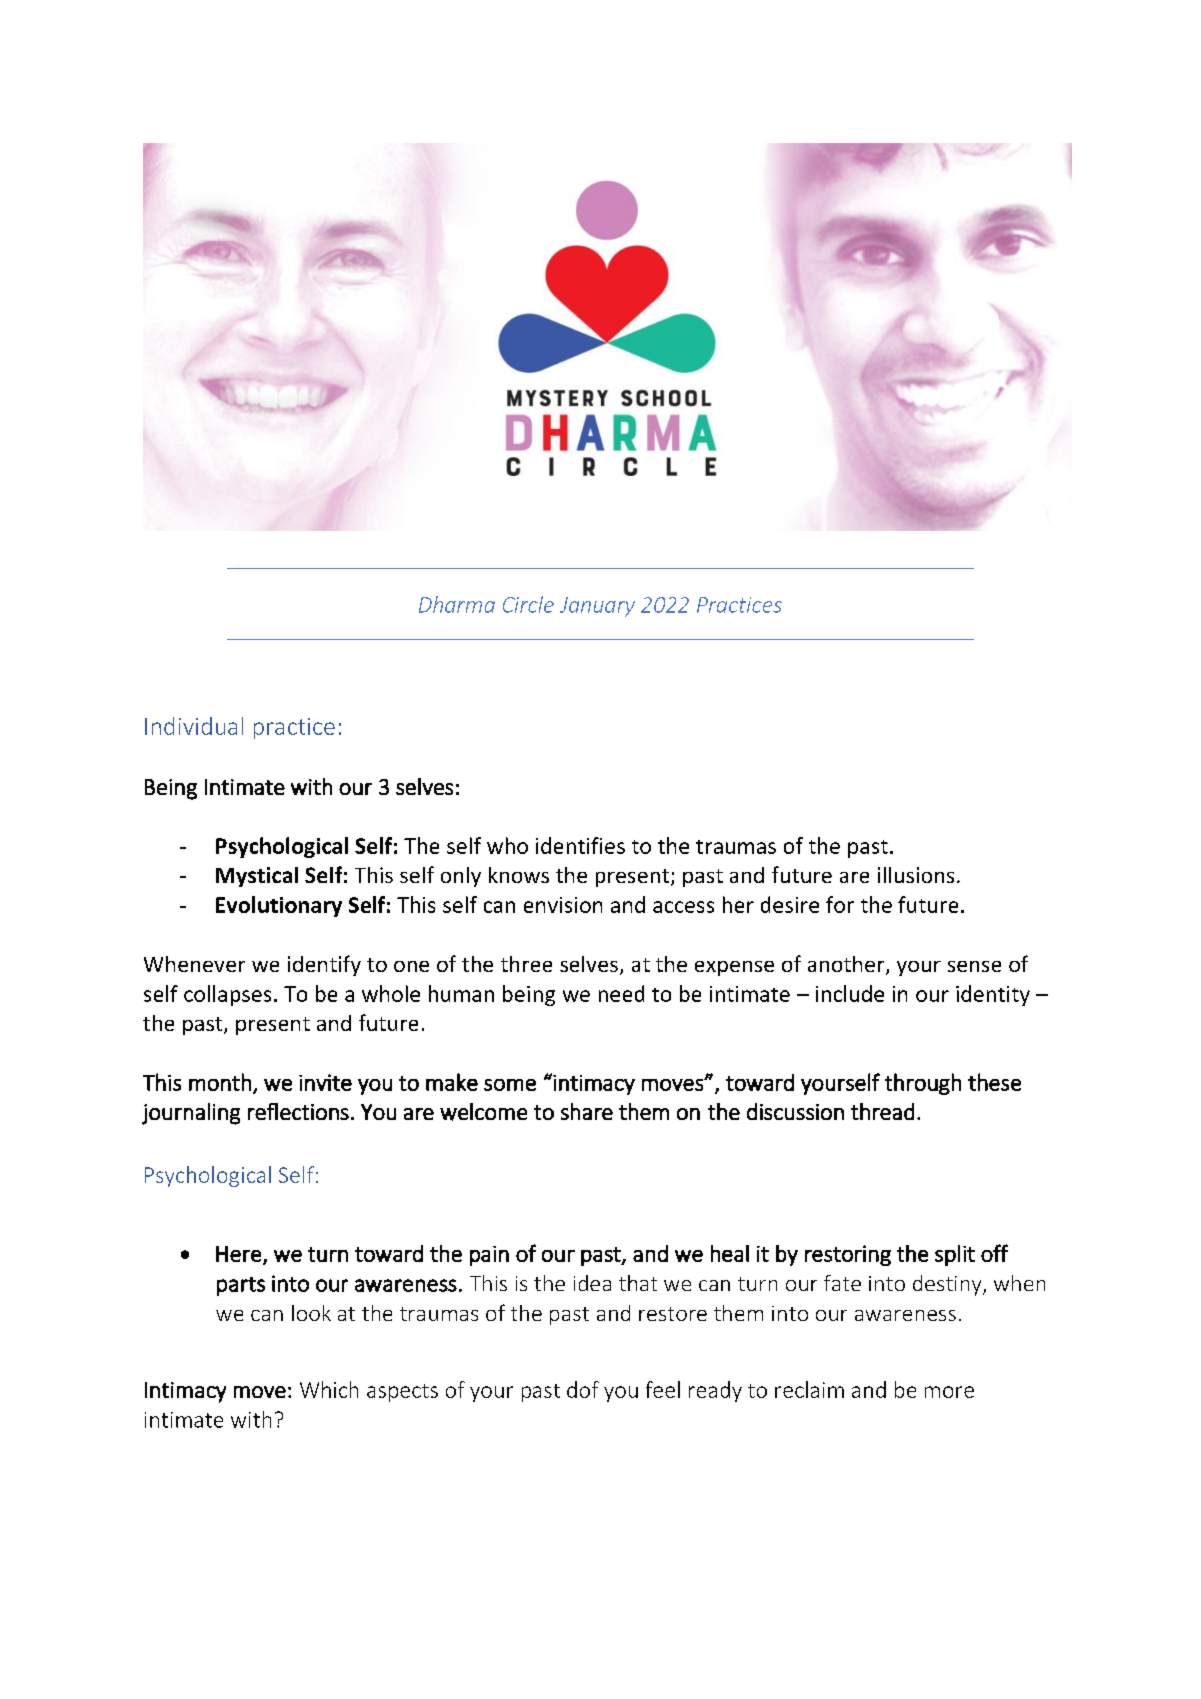 The height and width of the document is (1699, 1201). I want to click on include, so click(850, 993).
